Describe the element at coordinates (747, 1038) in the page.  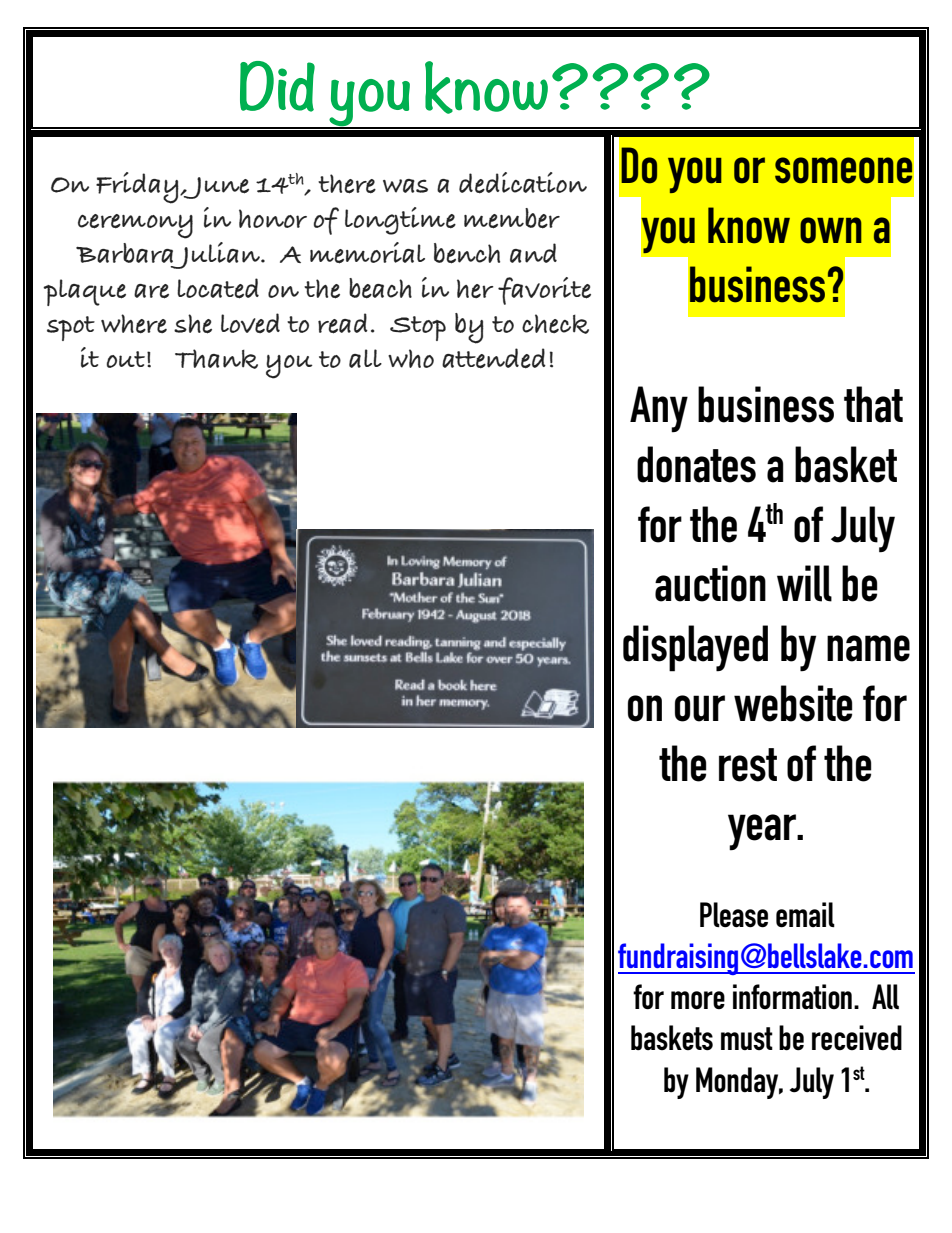
I see `must` at that location.
